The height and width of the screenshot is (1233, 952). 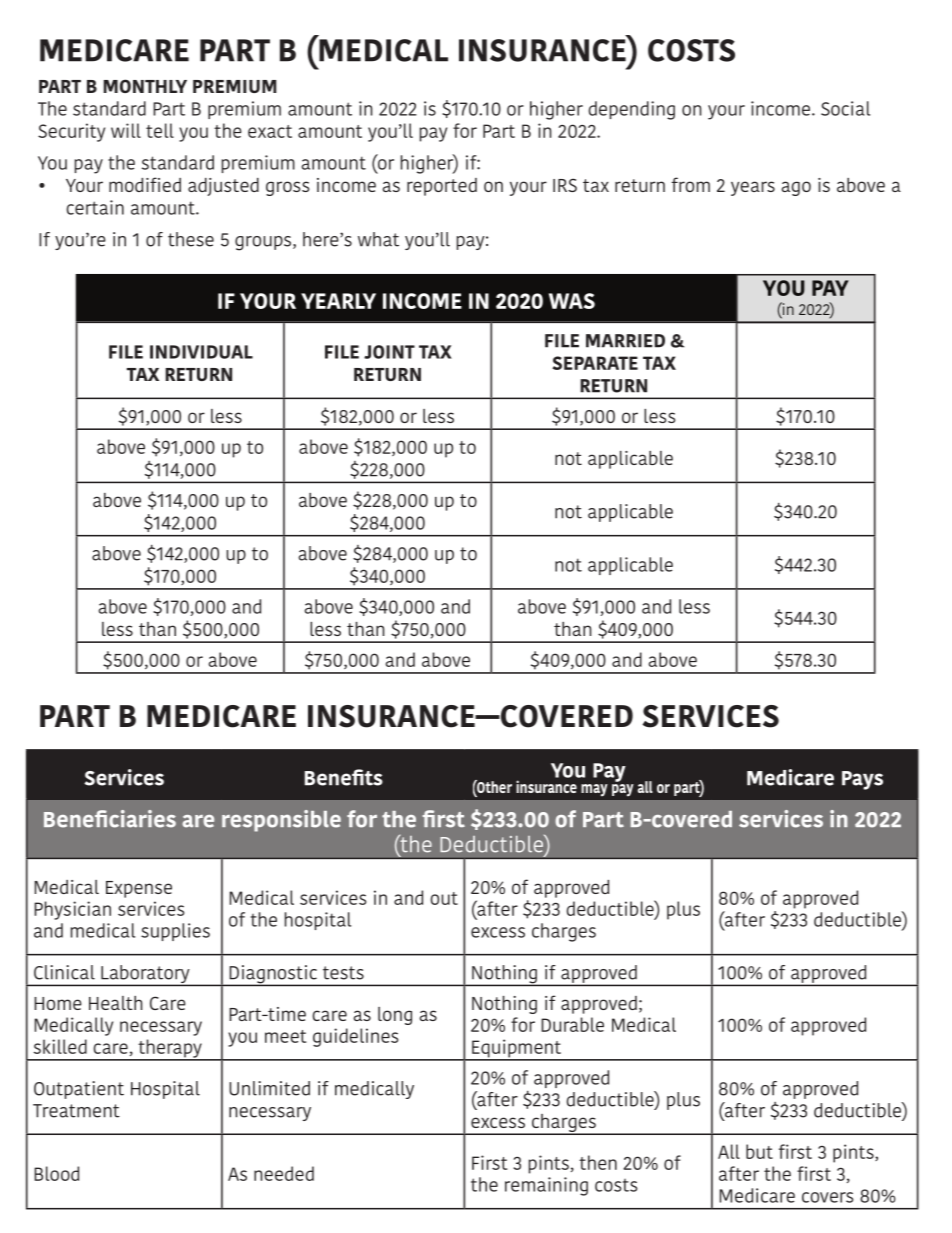 I want to click on Social, so click(x=845, y=108).
